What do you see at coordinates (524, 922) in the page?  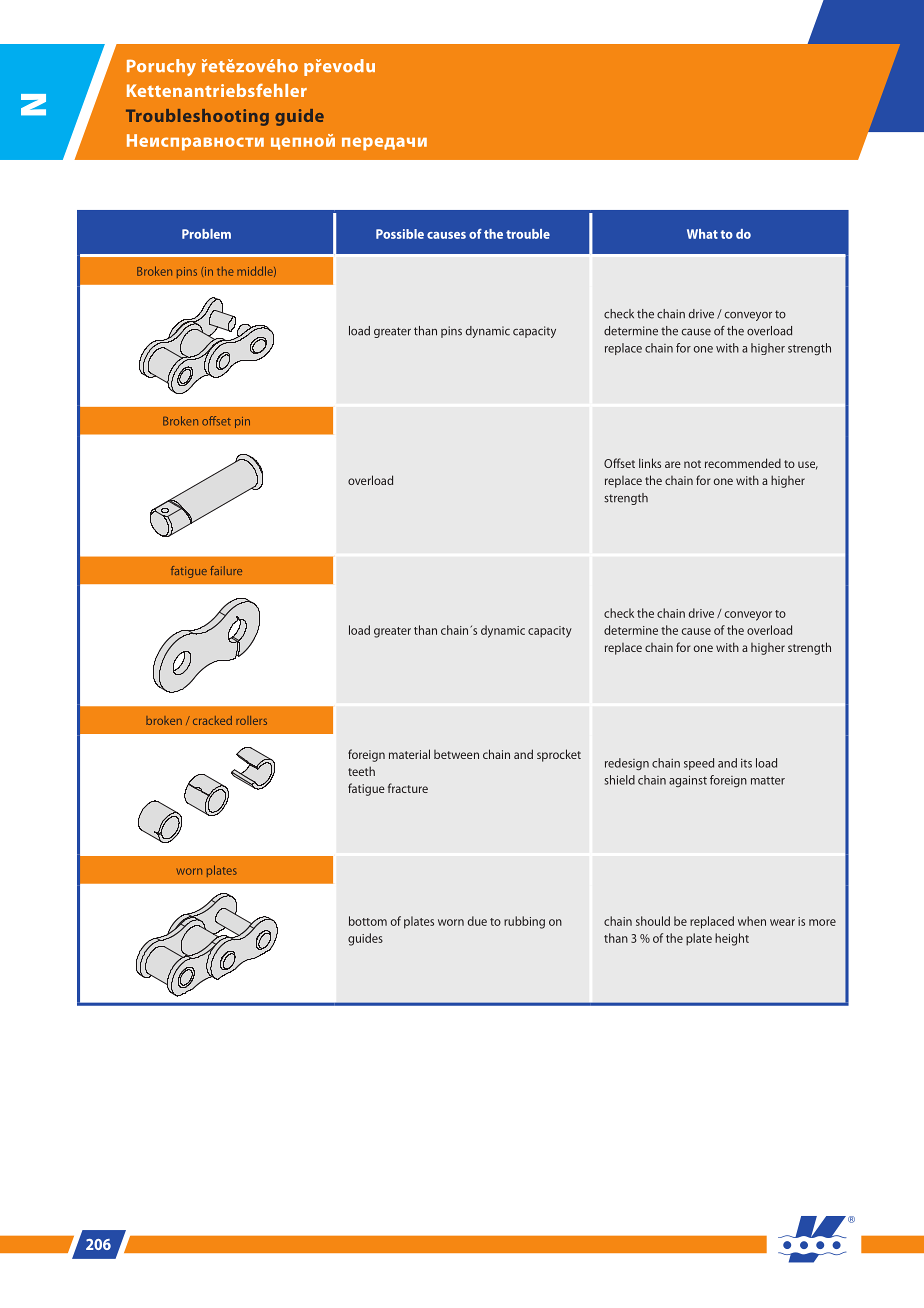 I see `rubbing` at bounding box center [524, 922].
